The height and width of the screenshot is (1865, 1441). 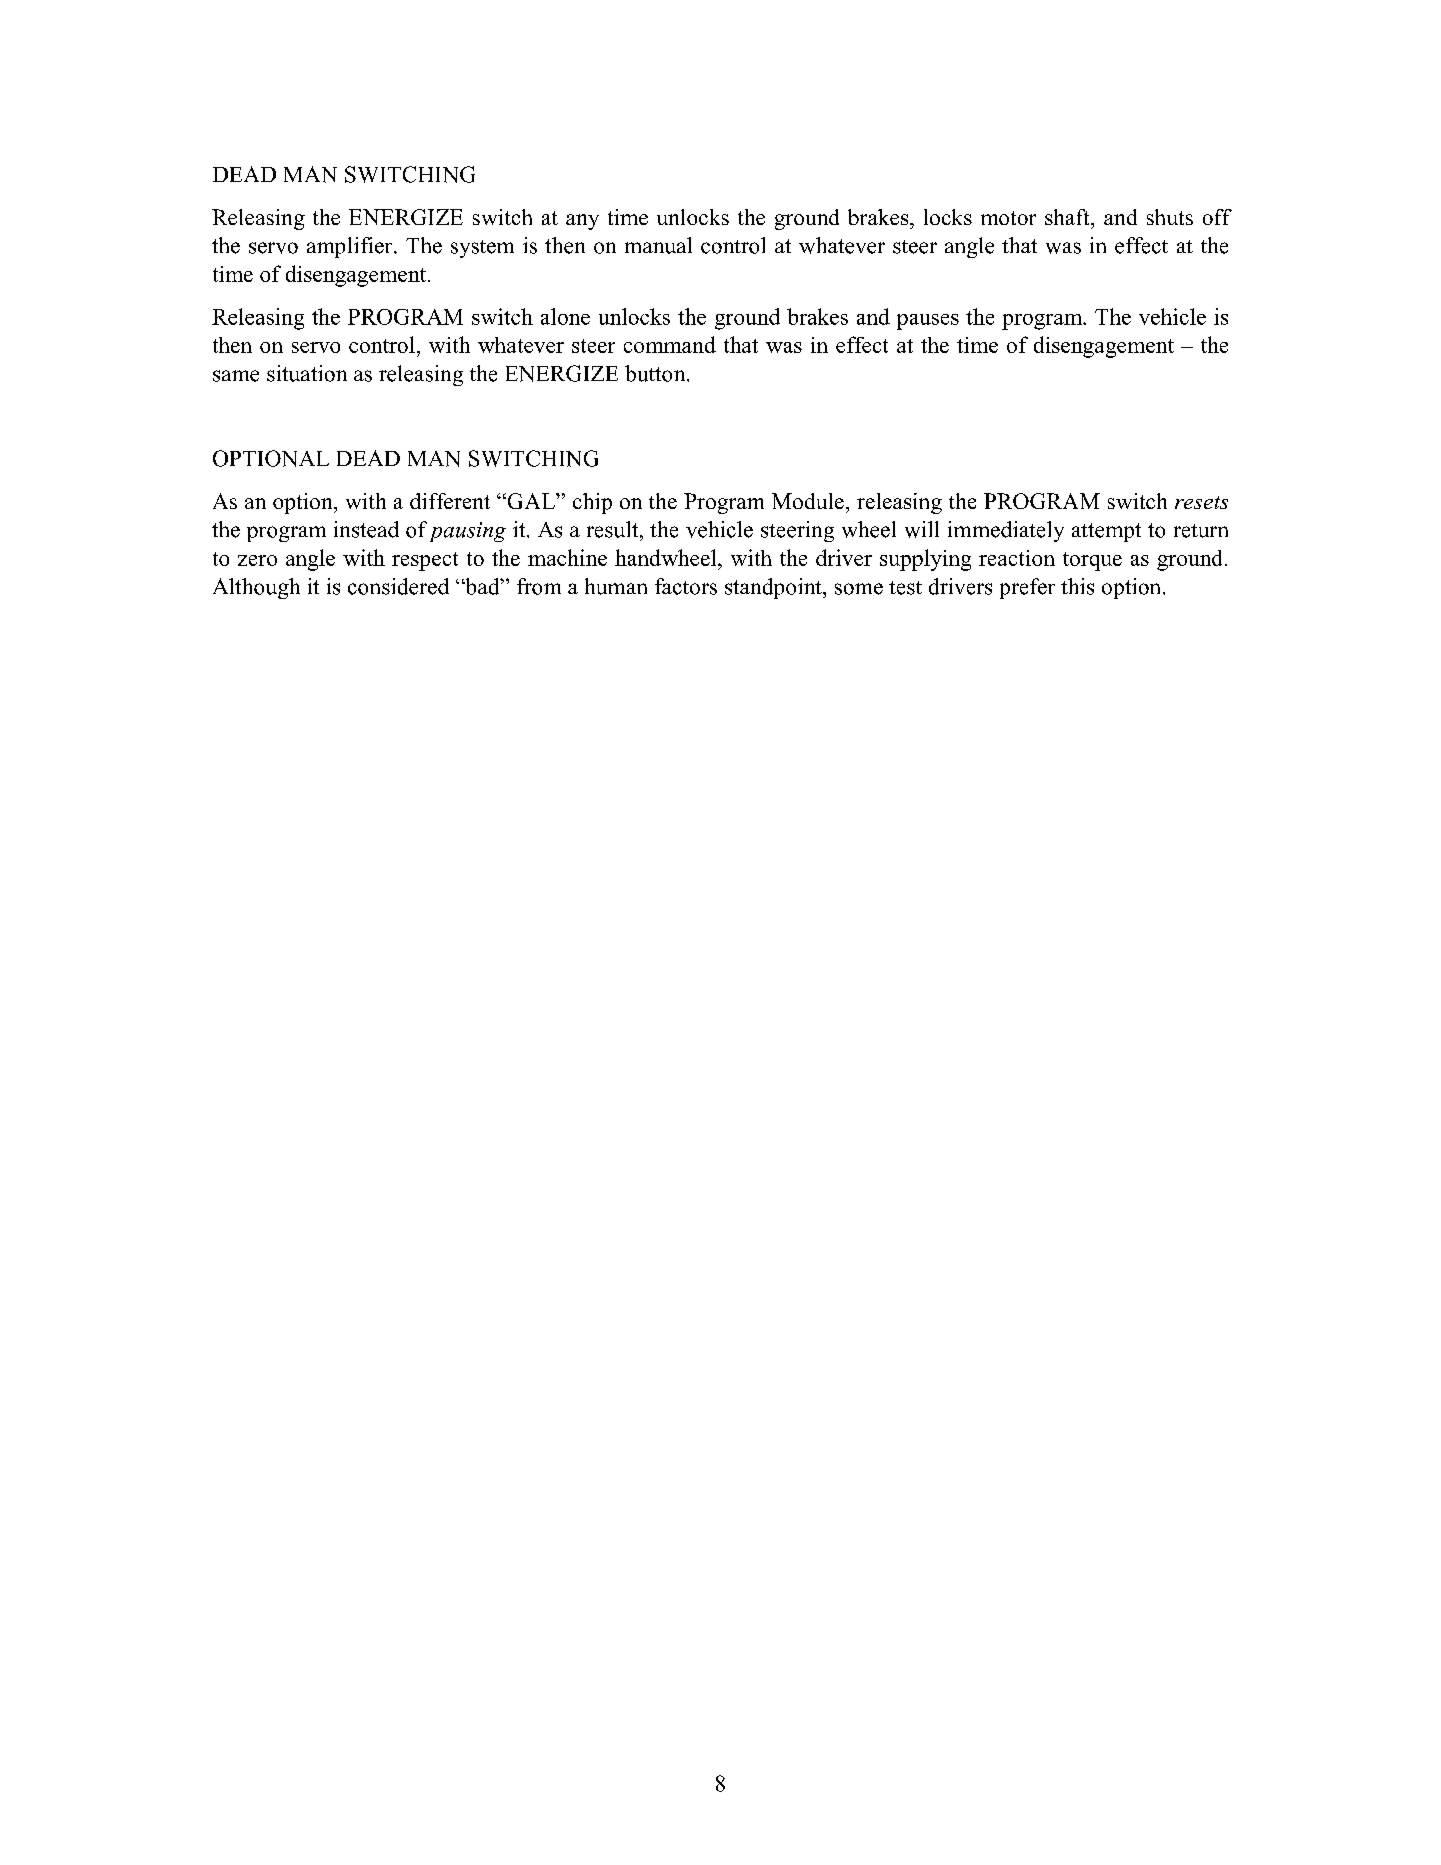 I want to click on shaft, so click(x=1068, y=217).
